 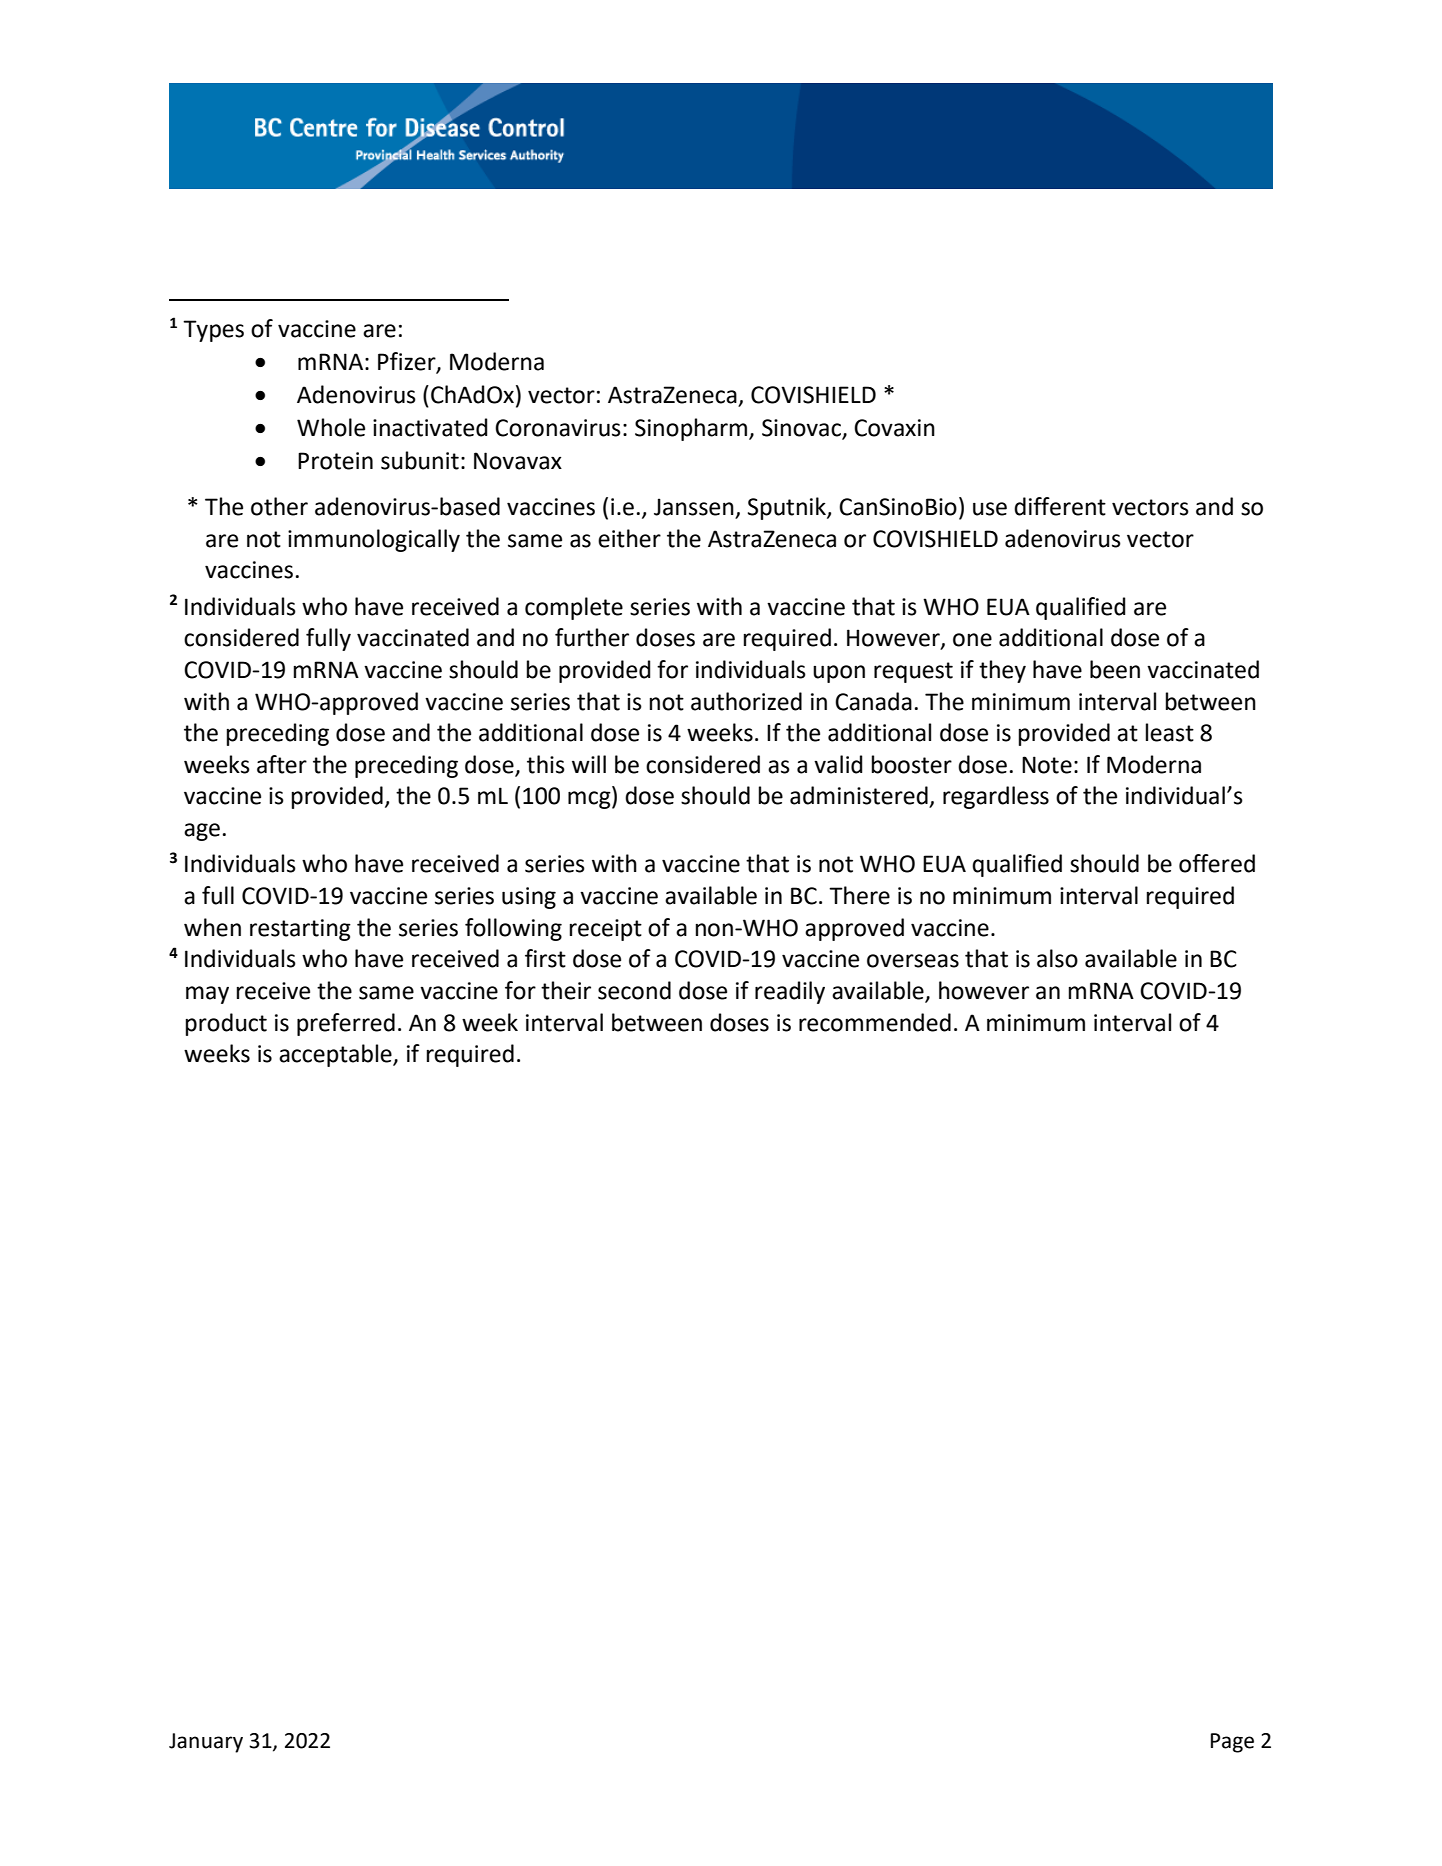 I want to click on different, so click(x=1060, y=506).
